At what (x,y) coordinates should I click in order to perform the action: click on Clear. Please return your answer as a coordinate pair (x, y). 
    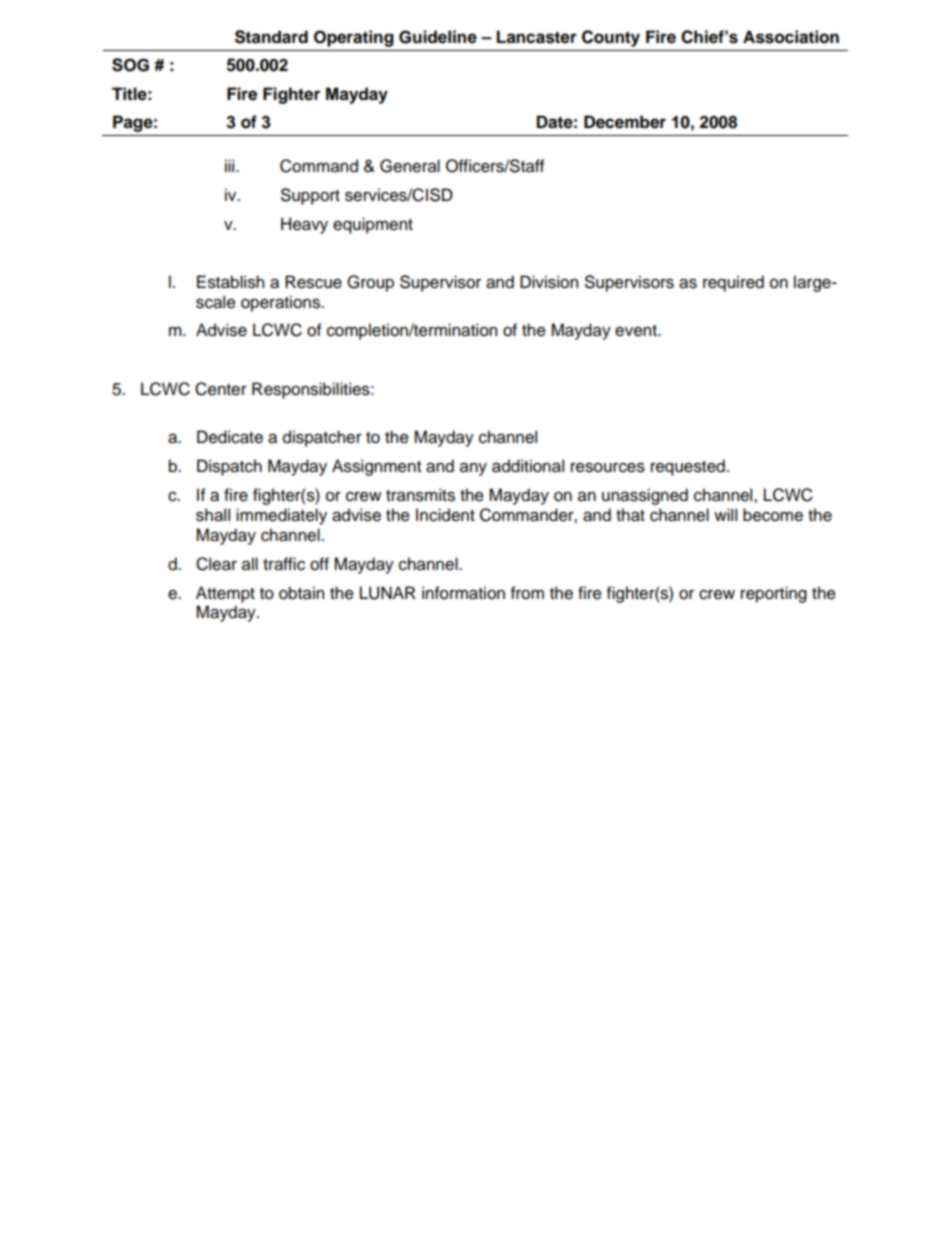
    Looking at the image, I should click on (216, 564).
